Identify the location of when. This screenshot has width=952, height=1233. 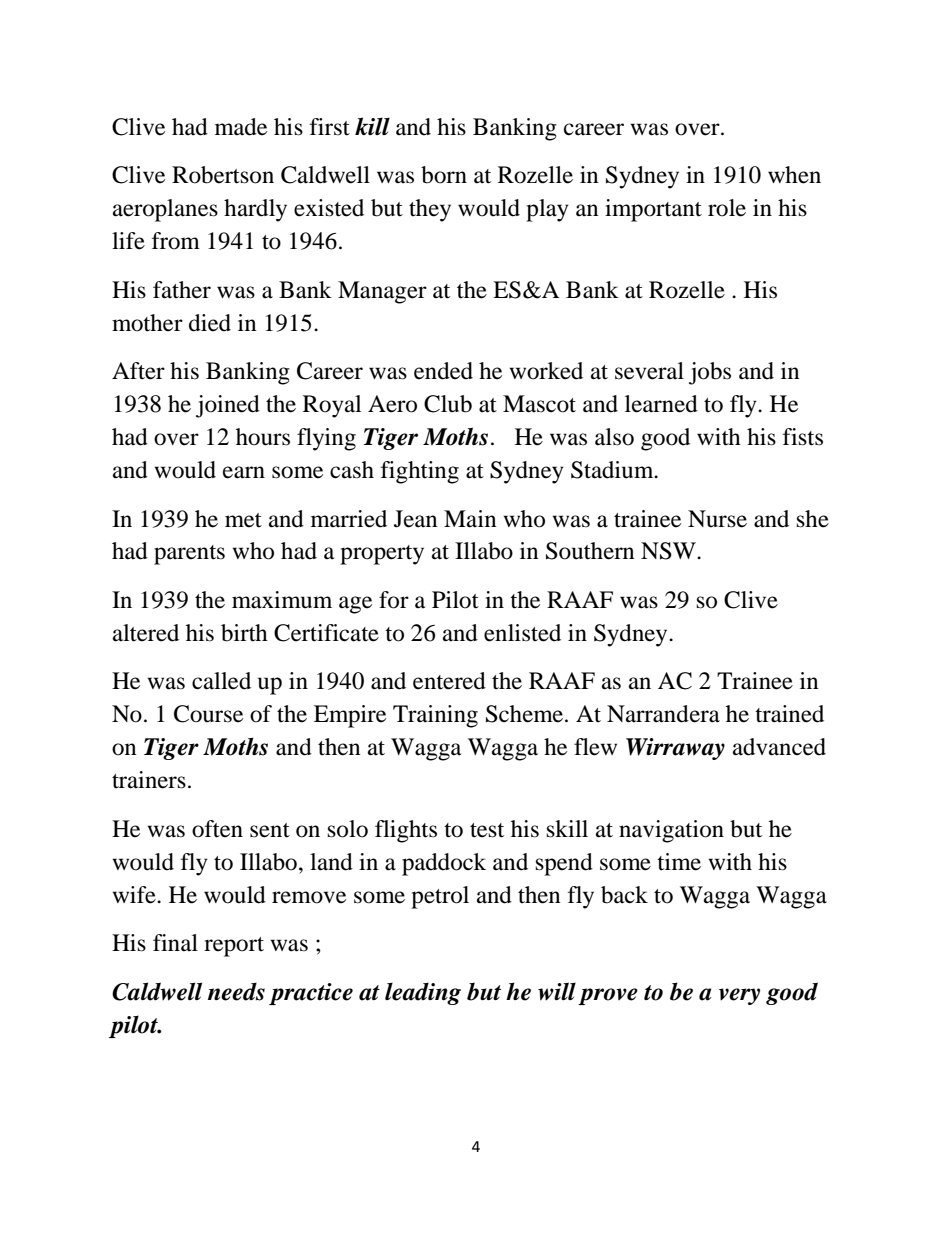
(794, 175).
